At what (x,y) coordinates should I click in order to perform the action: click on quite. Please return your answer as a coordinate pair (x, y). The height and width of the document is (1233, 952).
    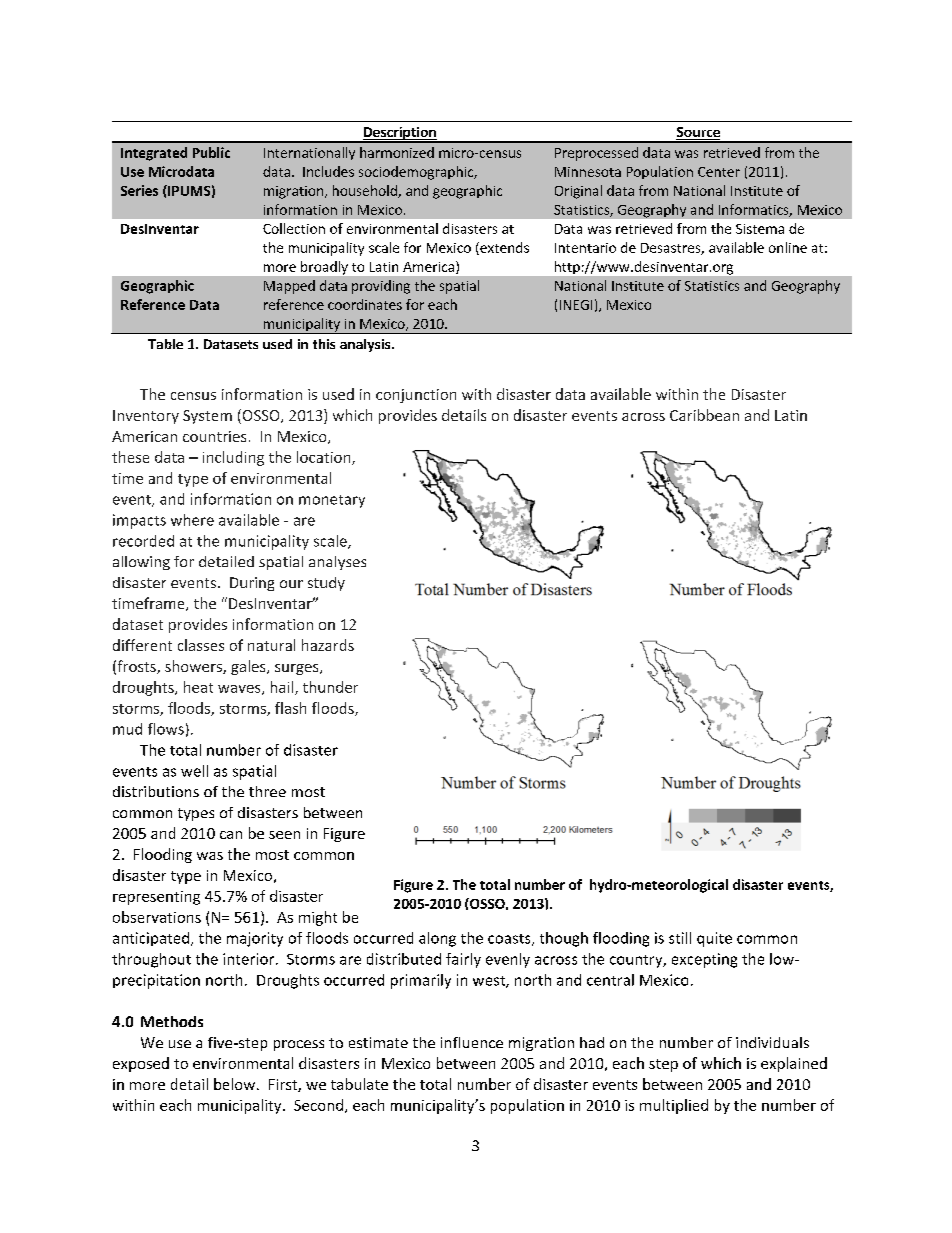
    Looking at the image, I should click on (714, 939).
